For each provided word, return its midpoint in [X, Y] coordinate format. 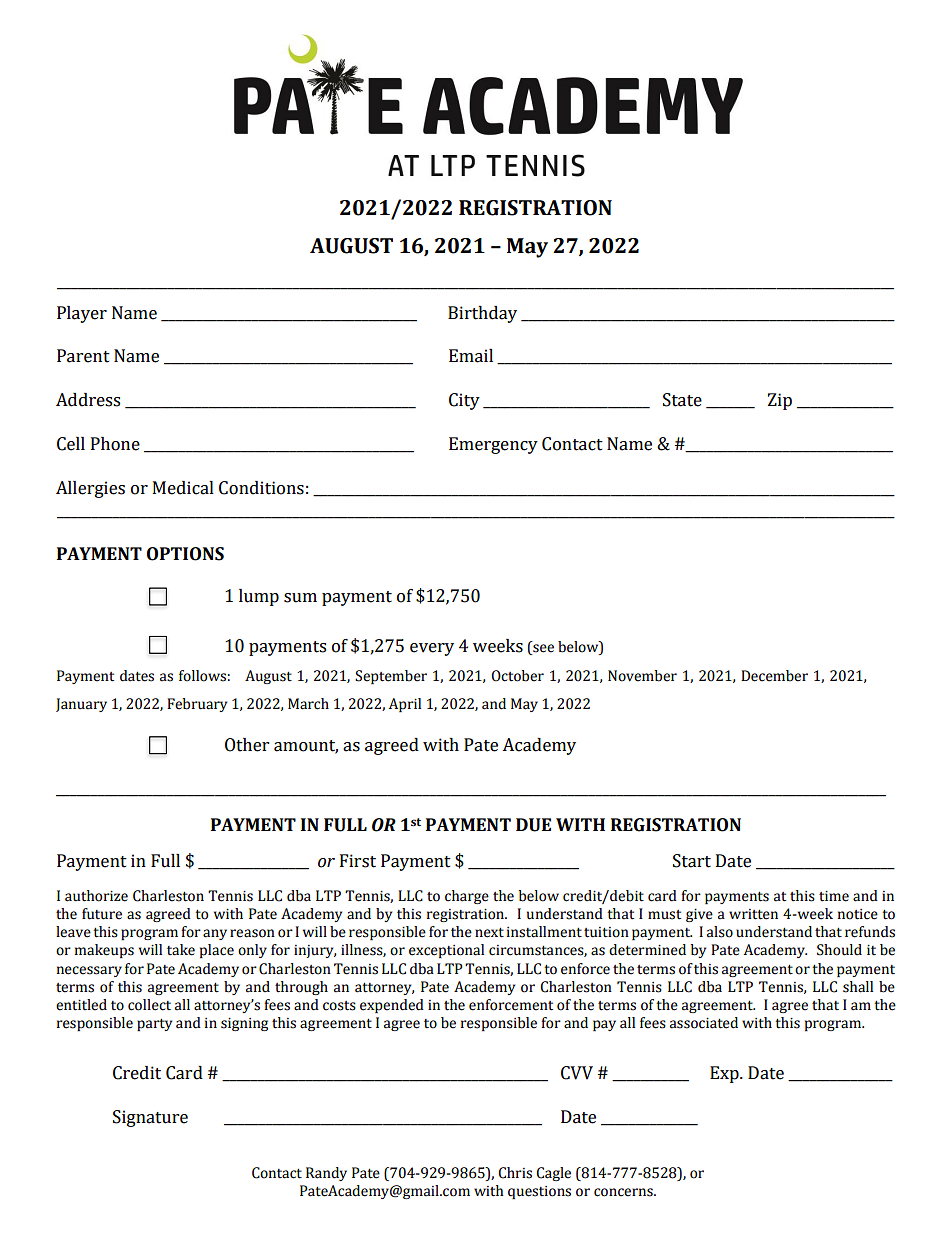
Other [247, 745]
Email [471, 356]
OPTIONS [185, 554]
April [405, 705]
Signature [150, 1118]
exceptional [446, 951]
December [774, 676]
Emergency [493, 445]
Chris [515, 1173]
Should [839, 950]
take [181, 950]
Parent [83, 356]
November [642, 676]
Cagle [553, 1174]
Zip [780, 401]
